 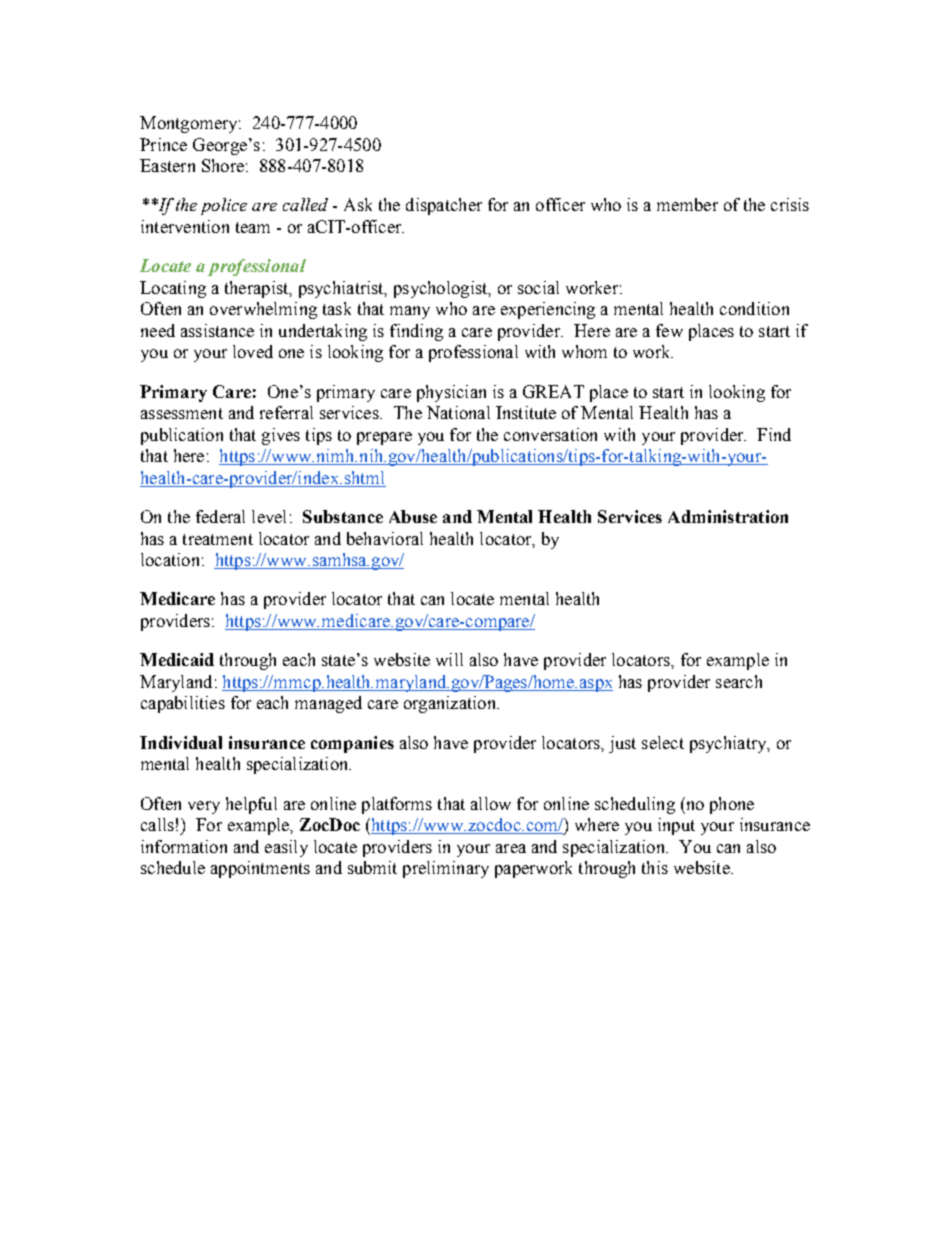 What do you see at coordinates (687, 204) in the screenshot?
I see `member` at bounding box center [687, 204].
